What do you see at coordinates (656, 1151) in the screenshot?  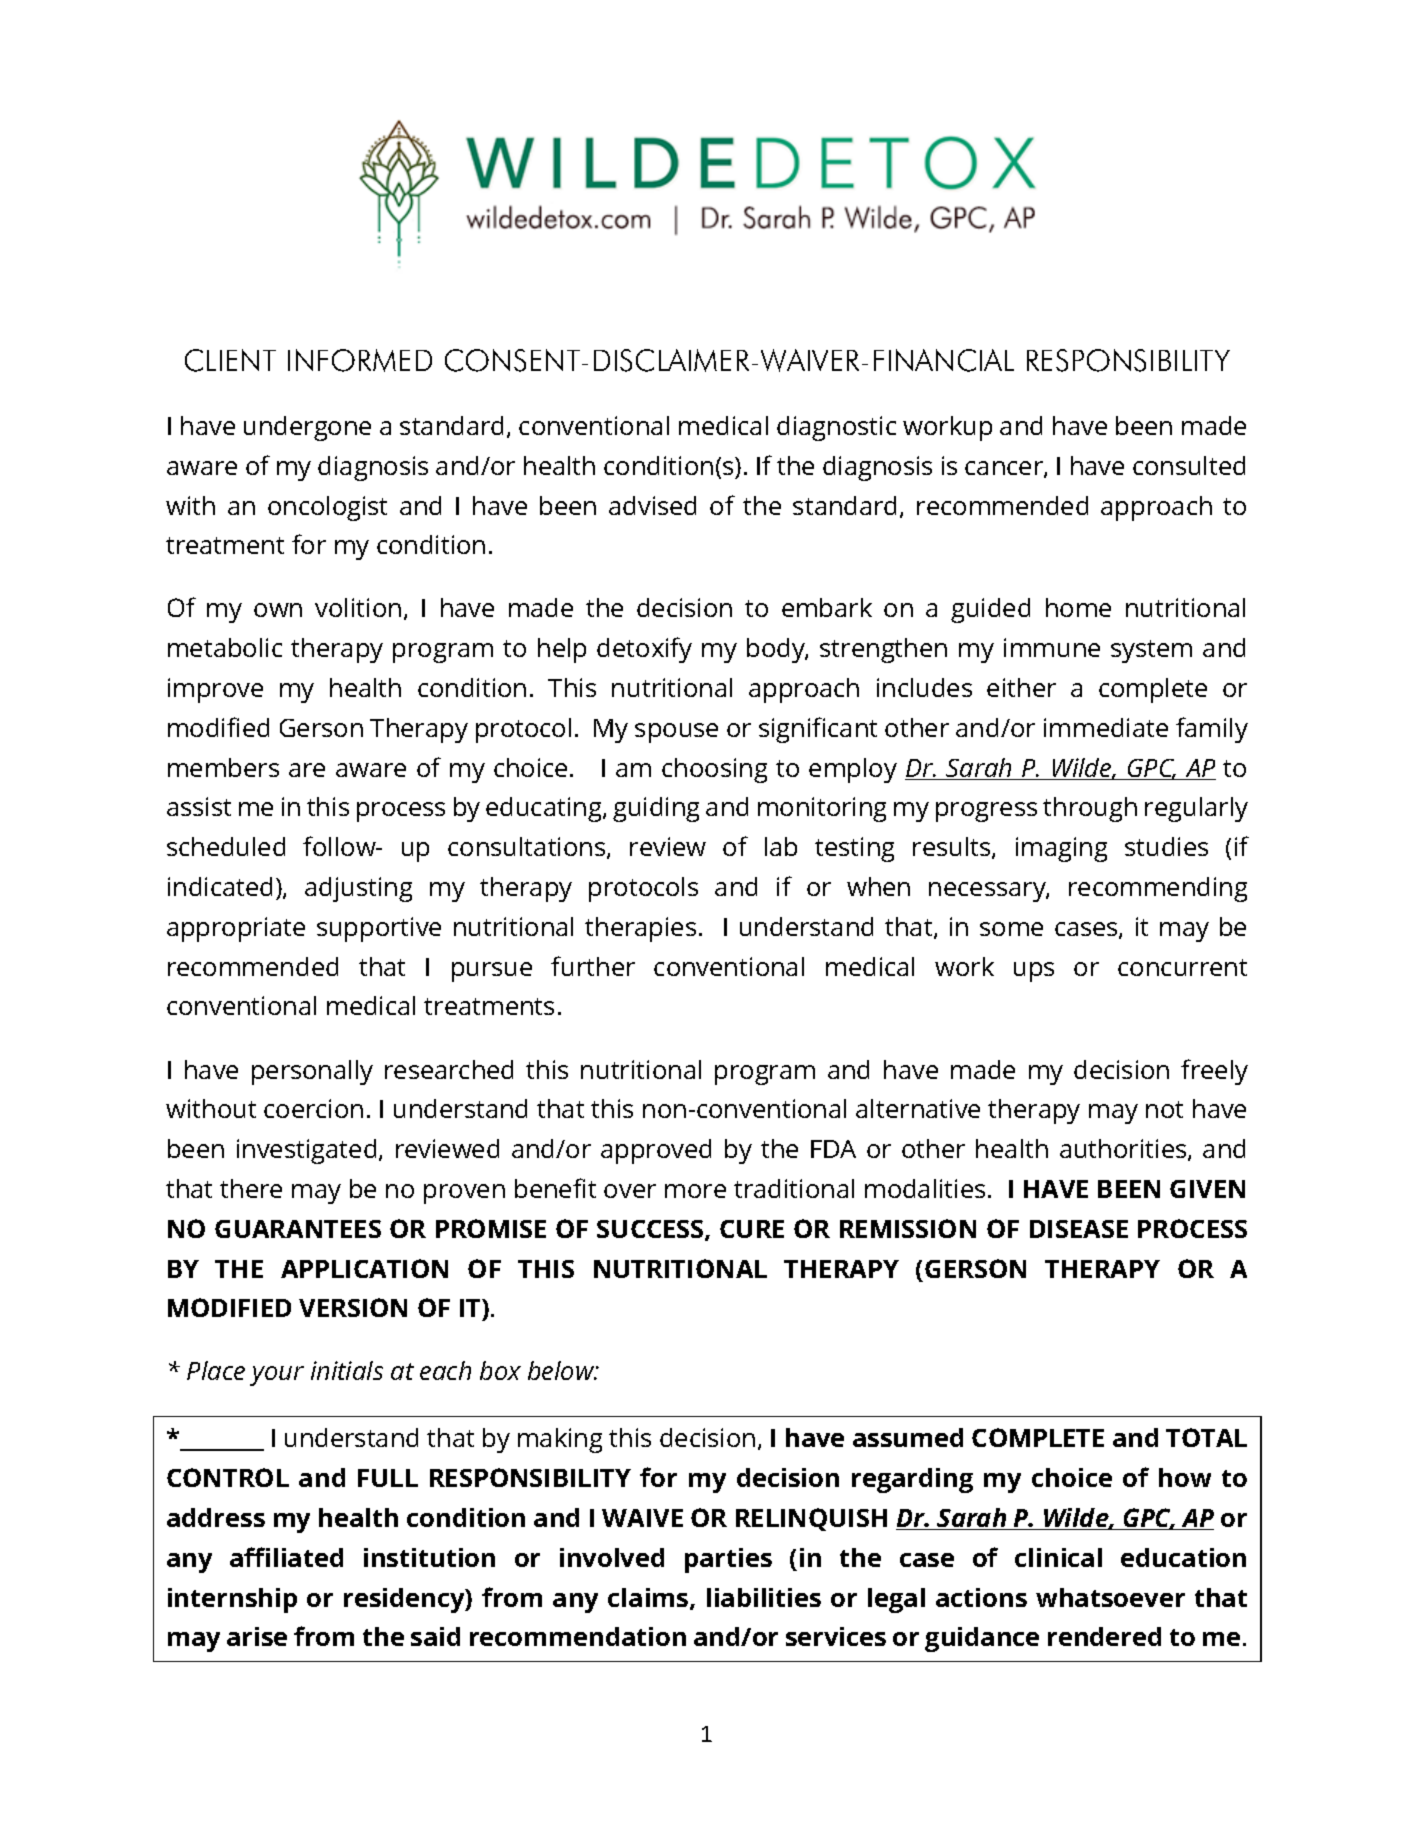 I see `approved` at bounding box center [656, 1151].
